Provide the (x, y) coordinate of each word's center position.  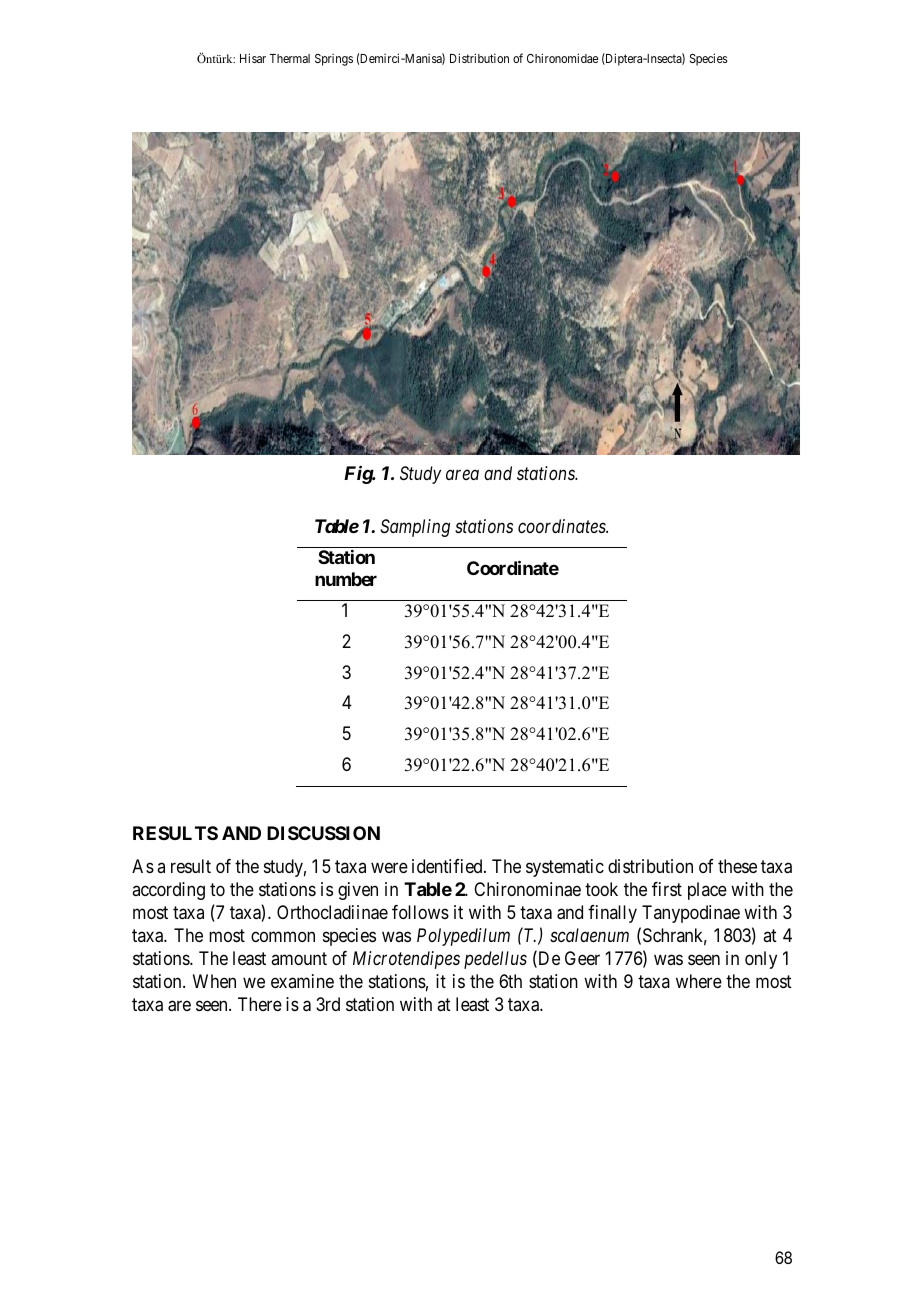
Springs (334, 60)
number (346, 579)
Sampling (415, 528)
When (214, 981)
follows (420, 912)
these (737, 866)
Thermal (289, 58)
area (462, 475)
